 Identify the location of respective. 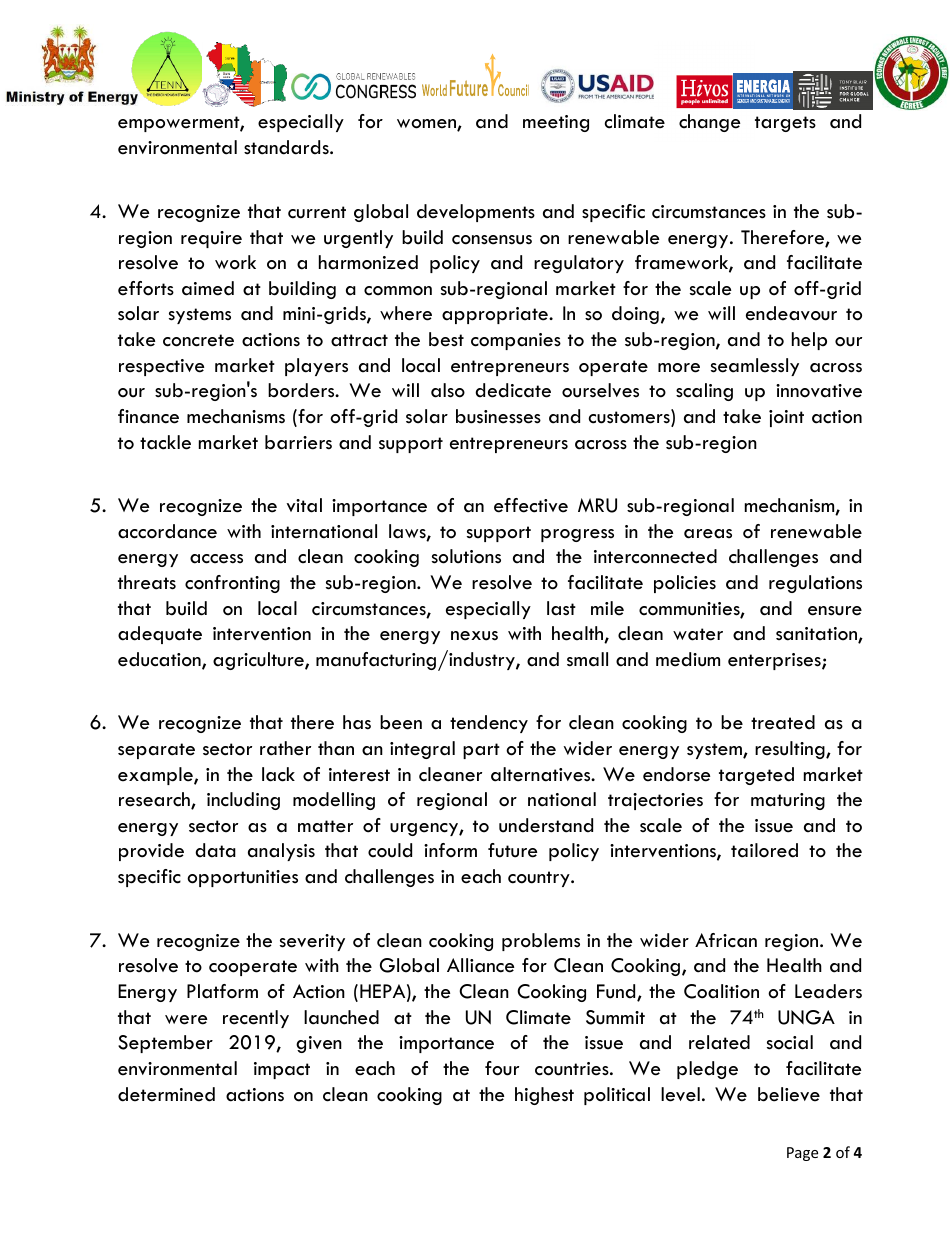
(161, 367).
